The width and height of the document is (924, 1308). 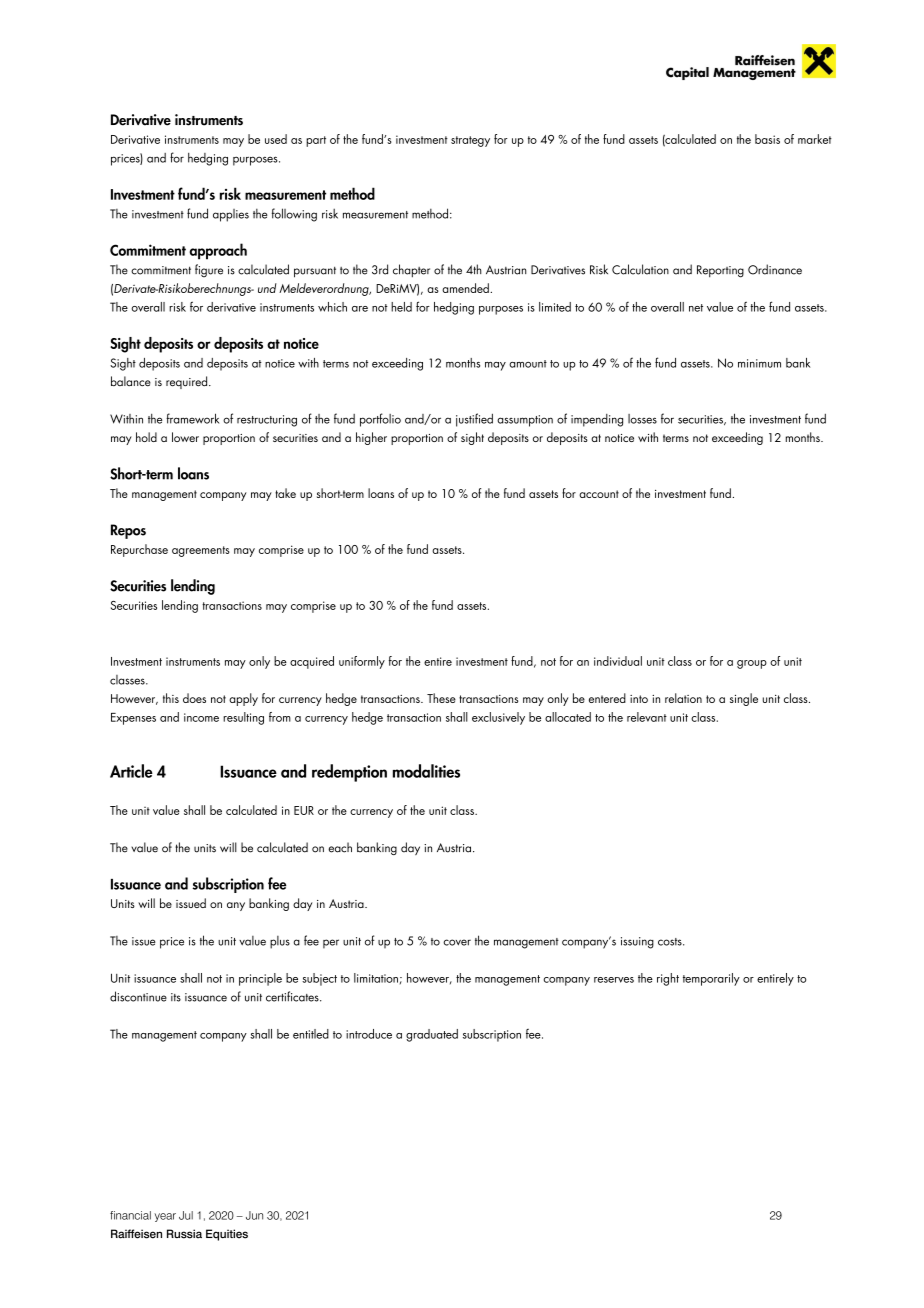 I want to click on single, so click(x=744, y=699).
